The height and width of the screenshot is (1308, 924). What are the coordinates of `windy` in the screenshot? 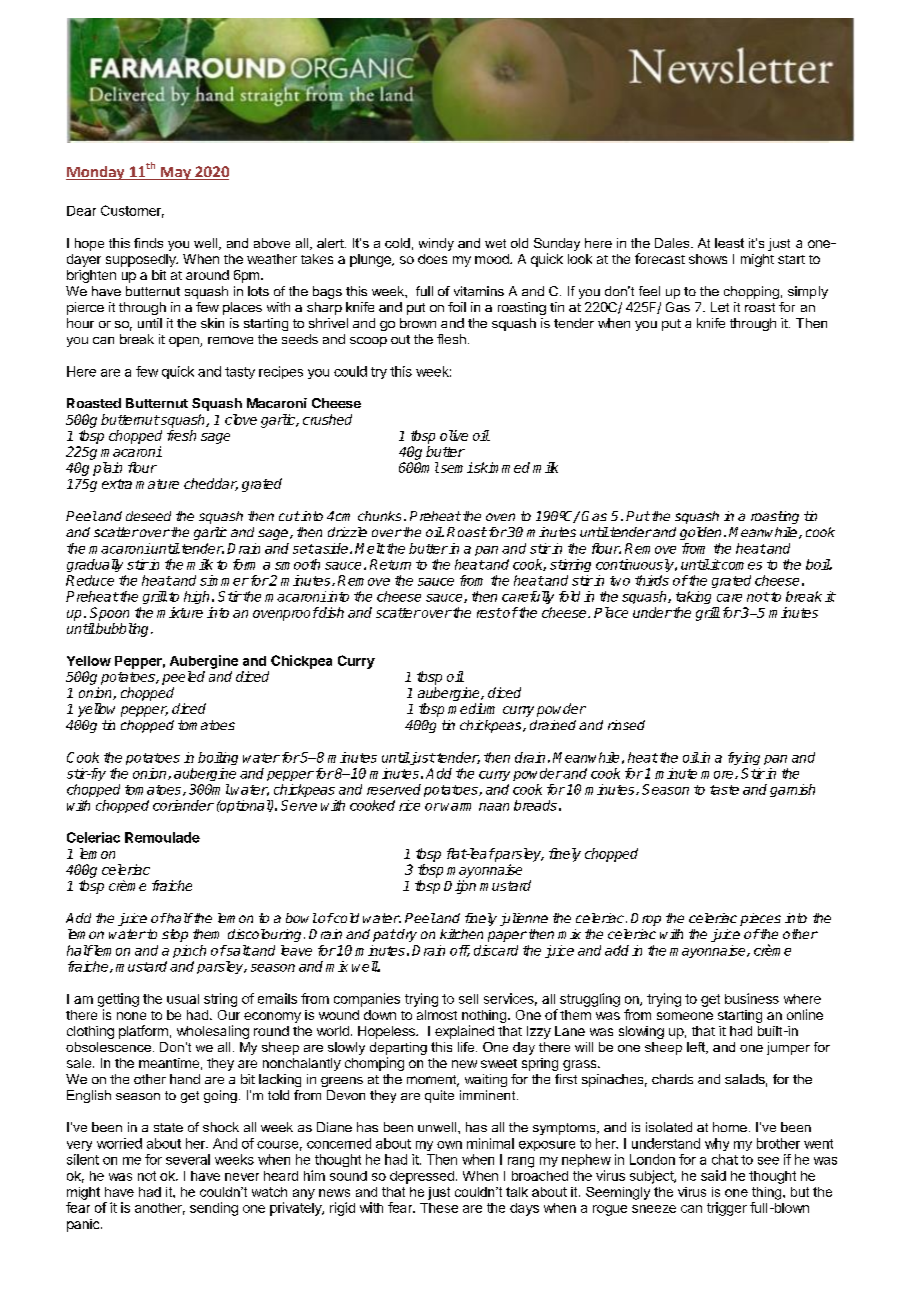 It's located at (436, 244).
